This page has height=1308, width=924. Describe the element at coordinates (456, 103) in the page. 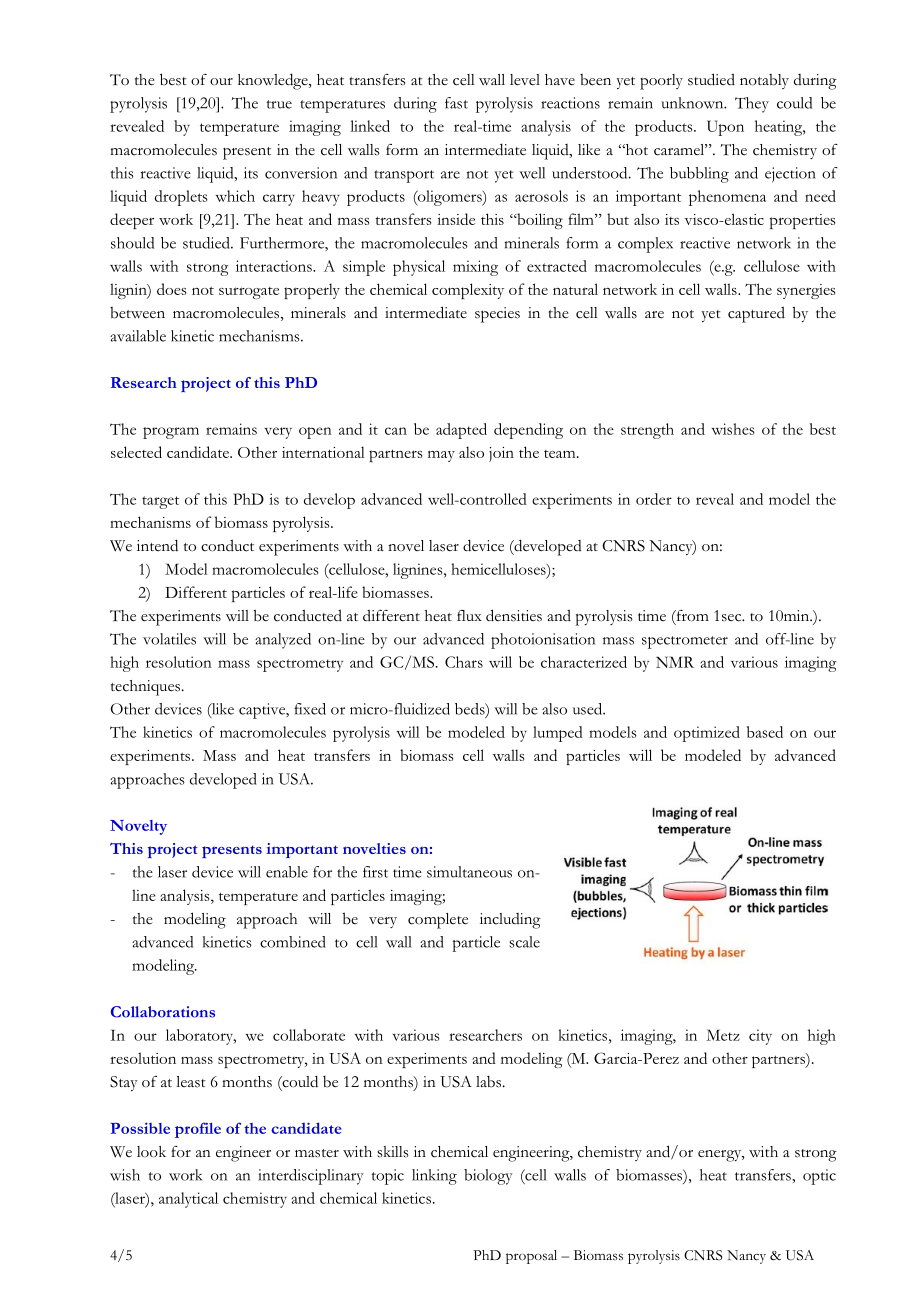

I see `fast` at that location.
